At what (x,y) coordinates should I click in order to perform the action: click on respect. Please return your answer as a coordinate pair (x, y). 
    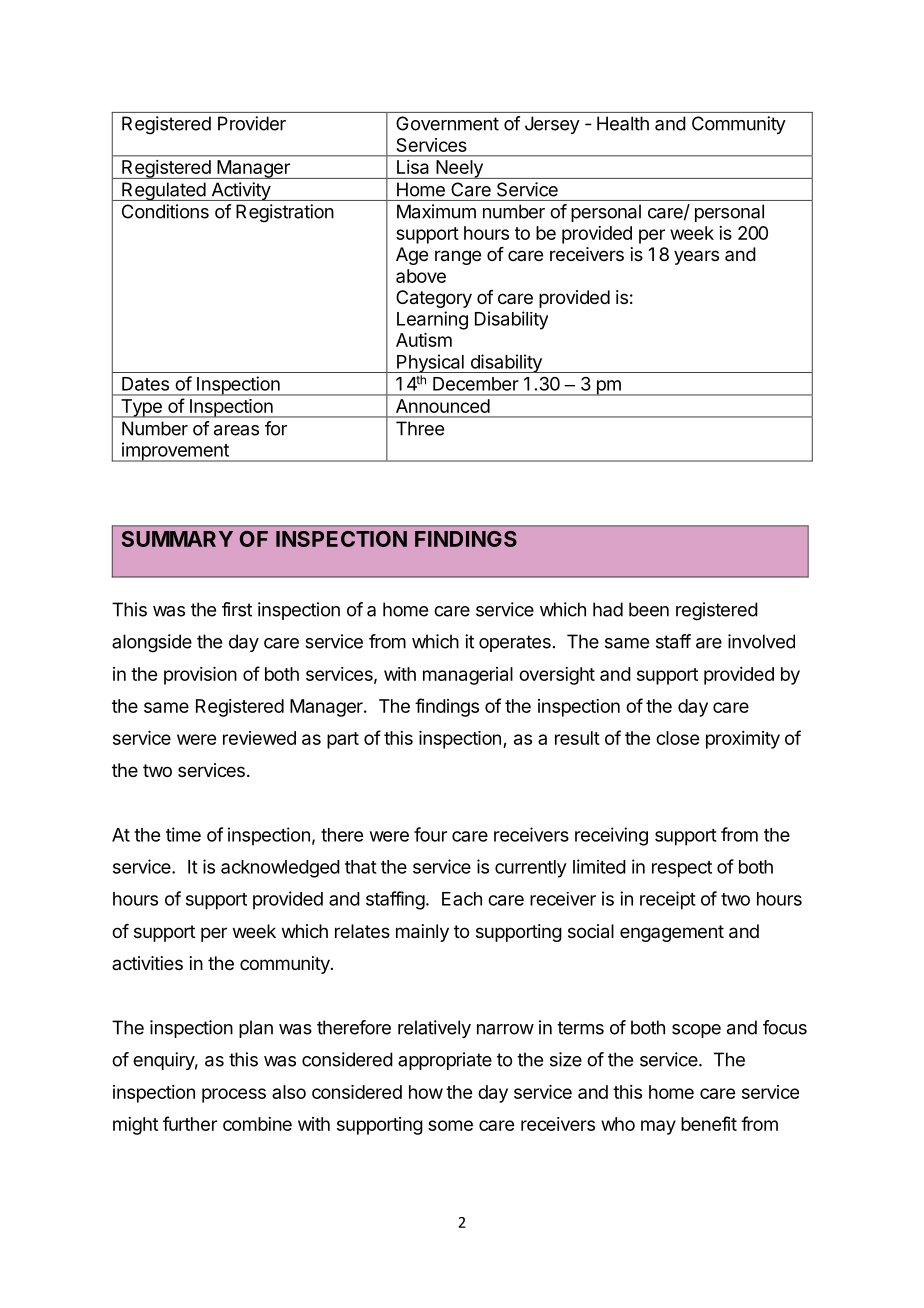
    Looking at the image, I should click on (682, 869).
